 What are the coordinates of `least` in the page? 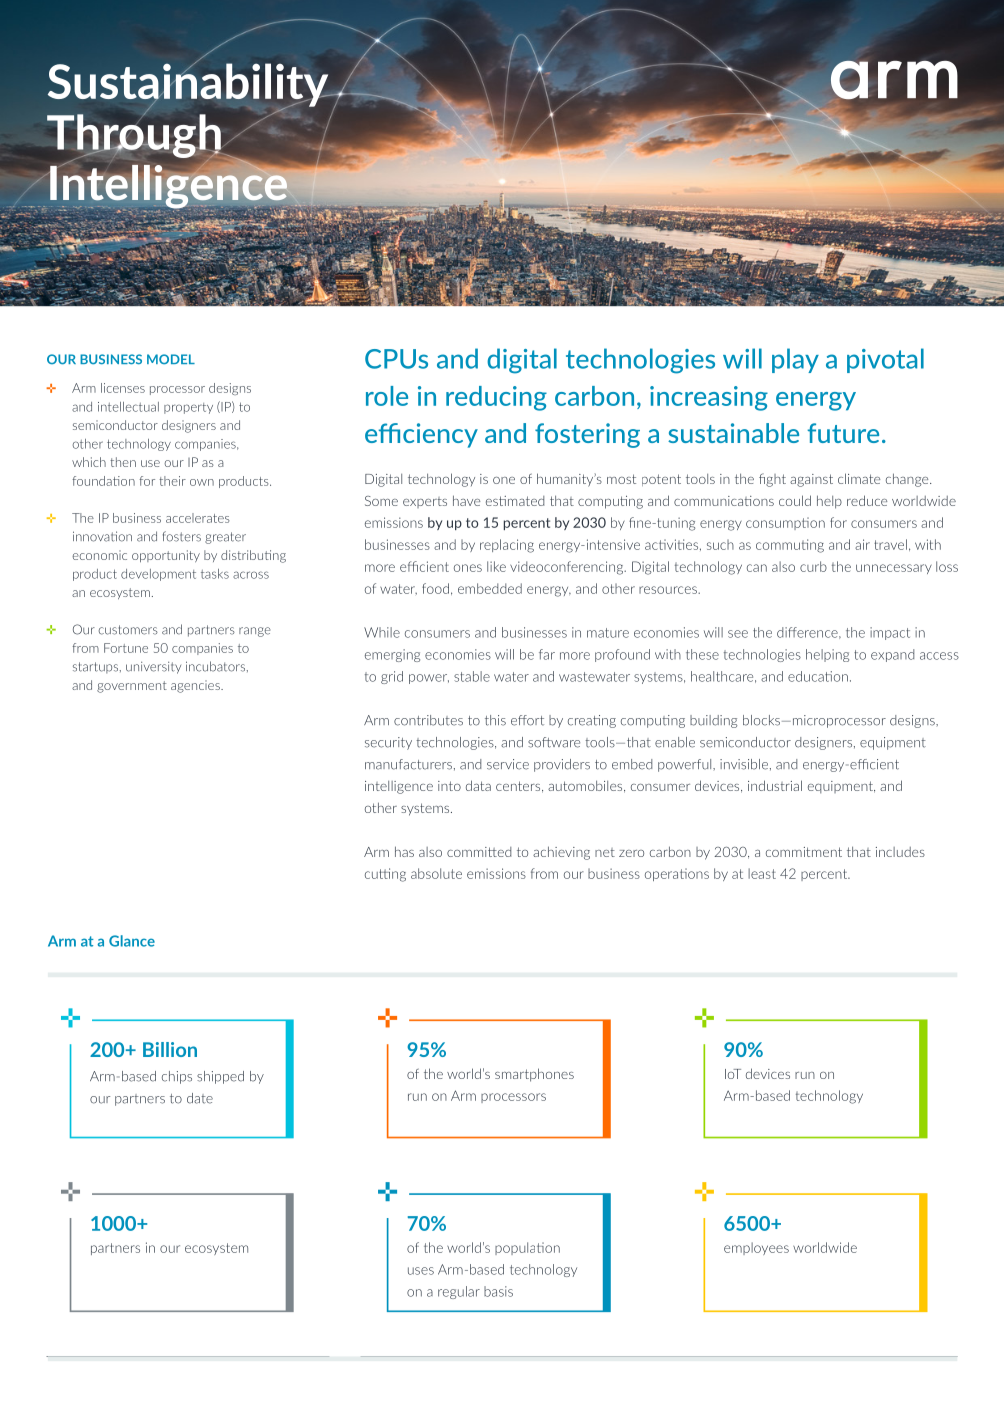 It's located at (762, 873).
